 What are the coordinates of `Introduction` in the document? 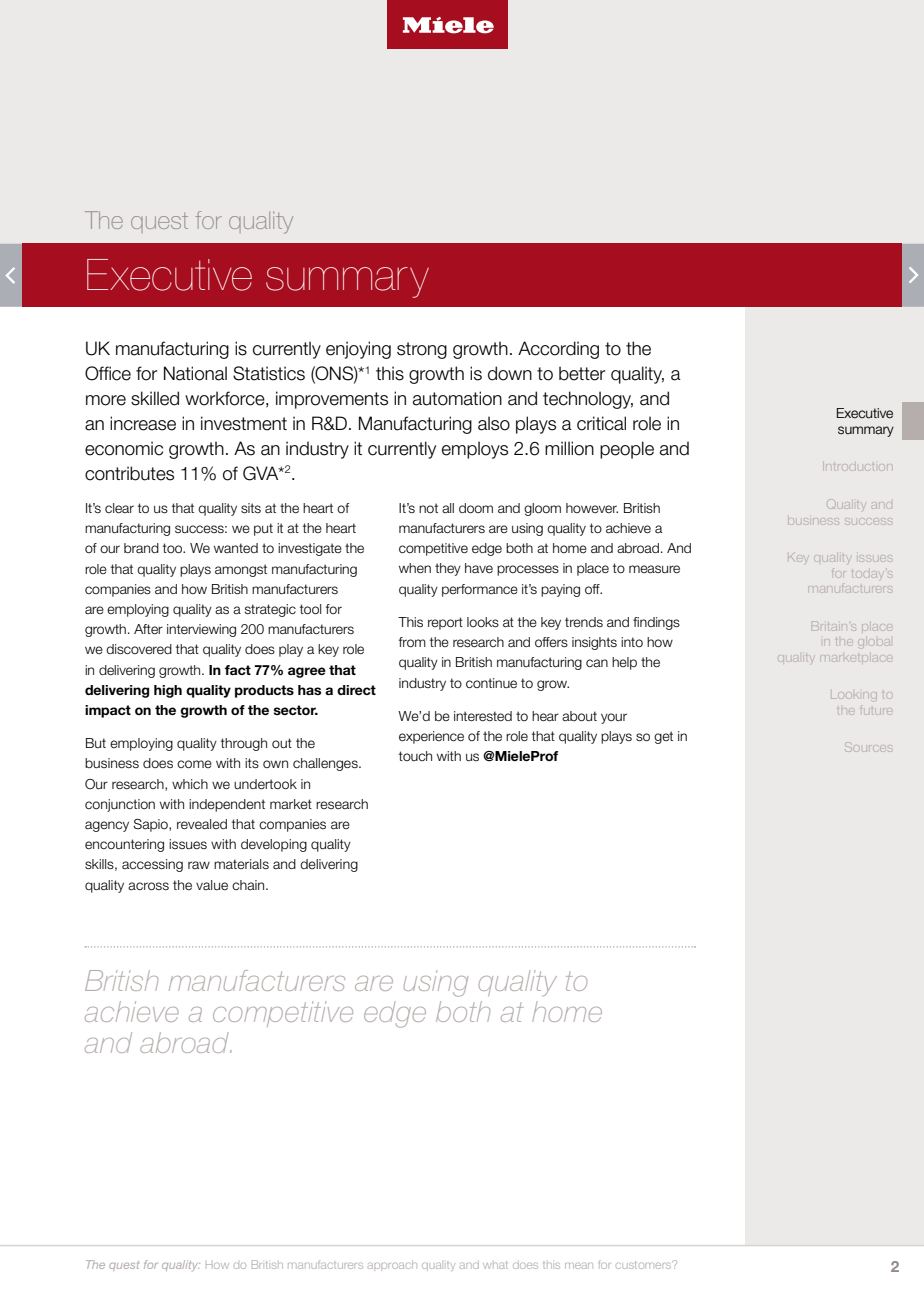 It's located at (857, 467).
